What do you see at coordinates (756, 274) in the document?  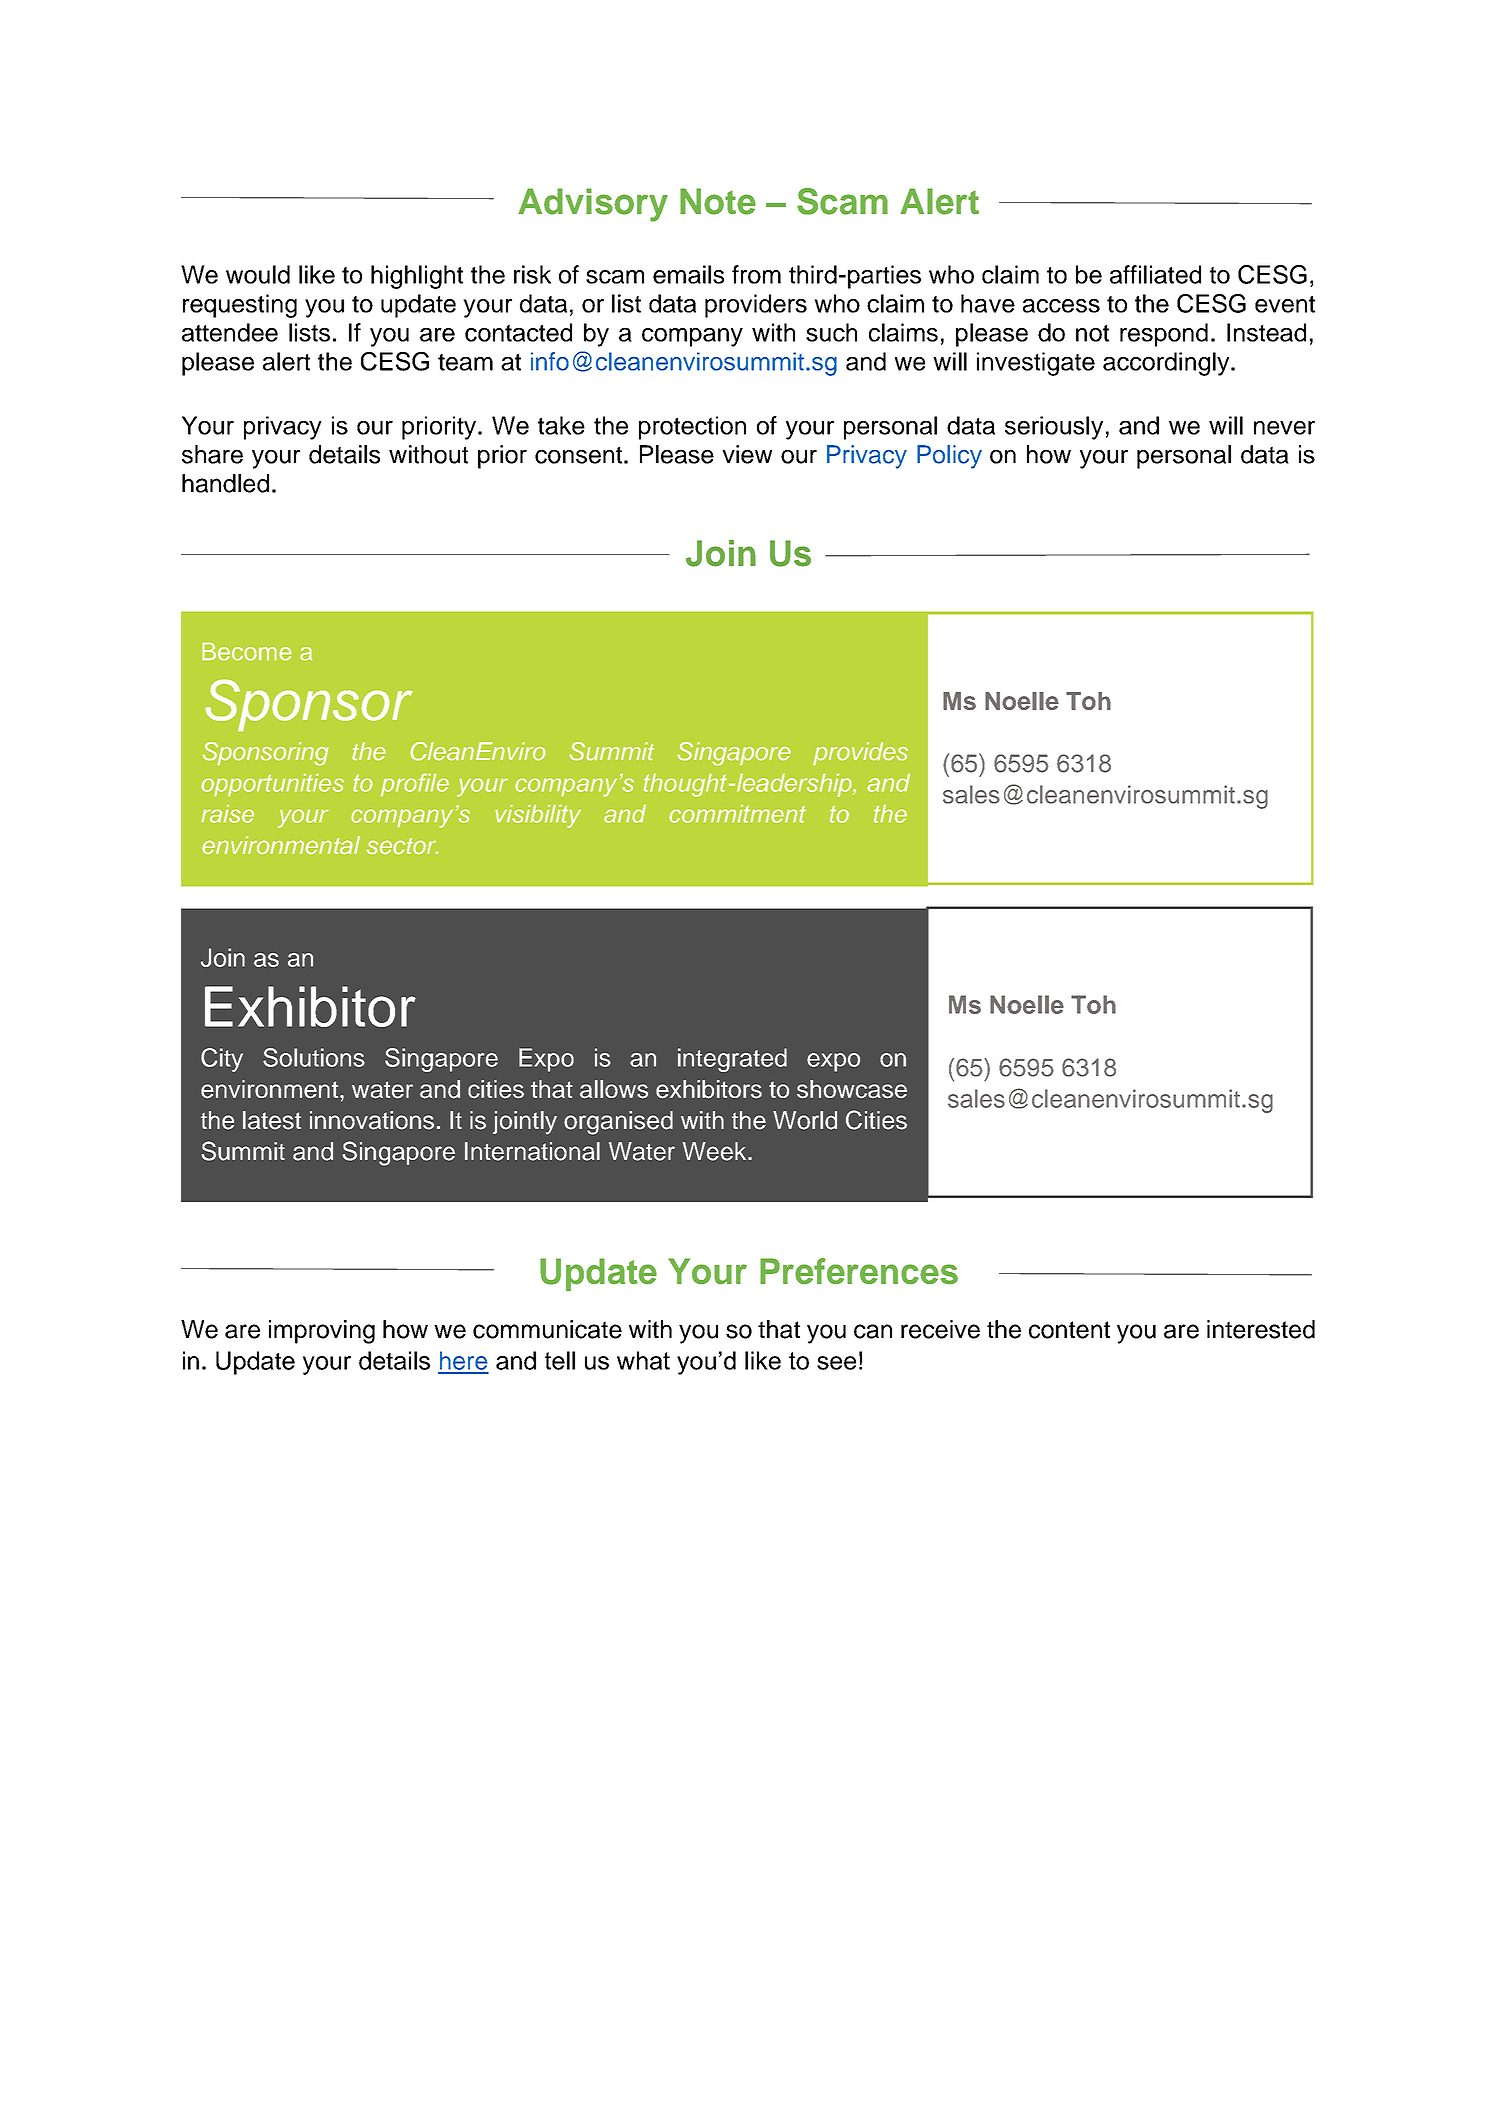 I see `from` at bounding box center [756, 274].
